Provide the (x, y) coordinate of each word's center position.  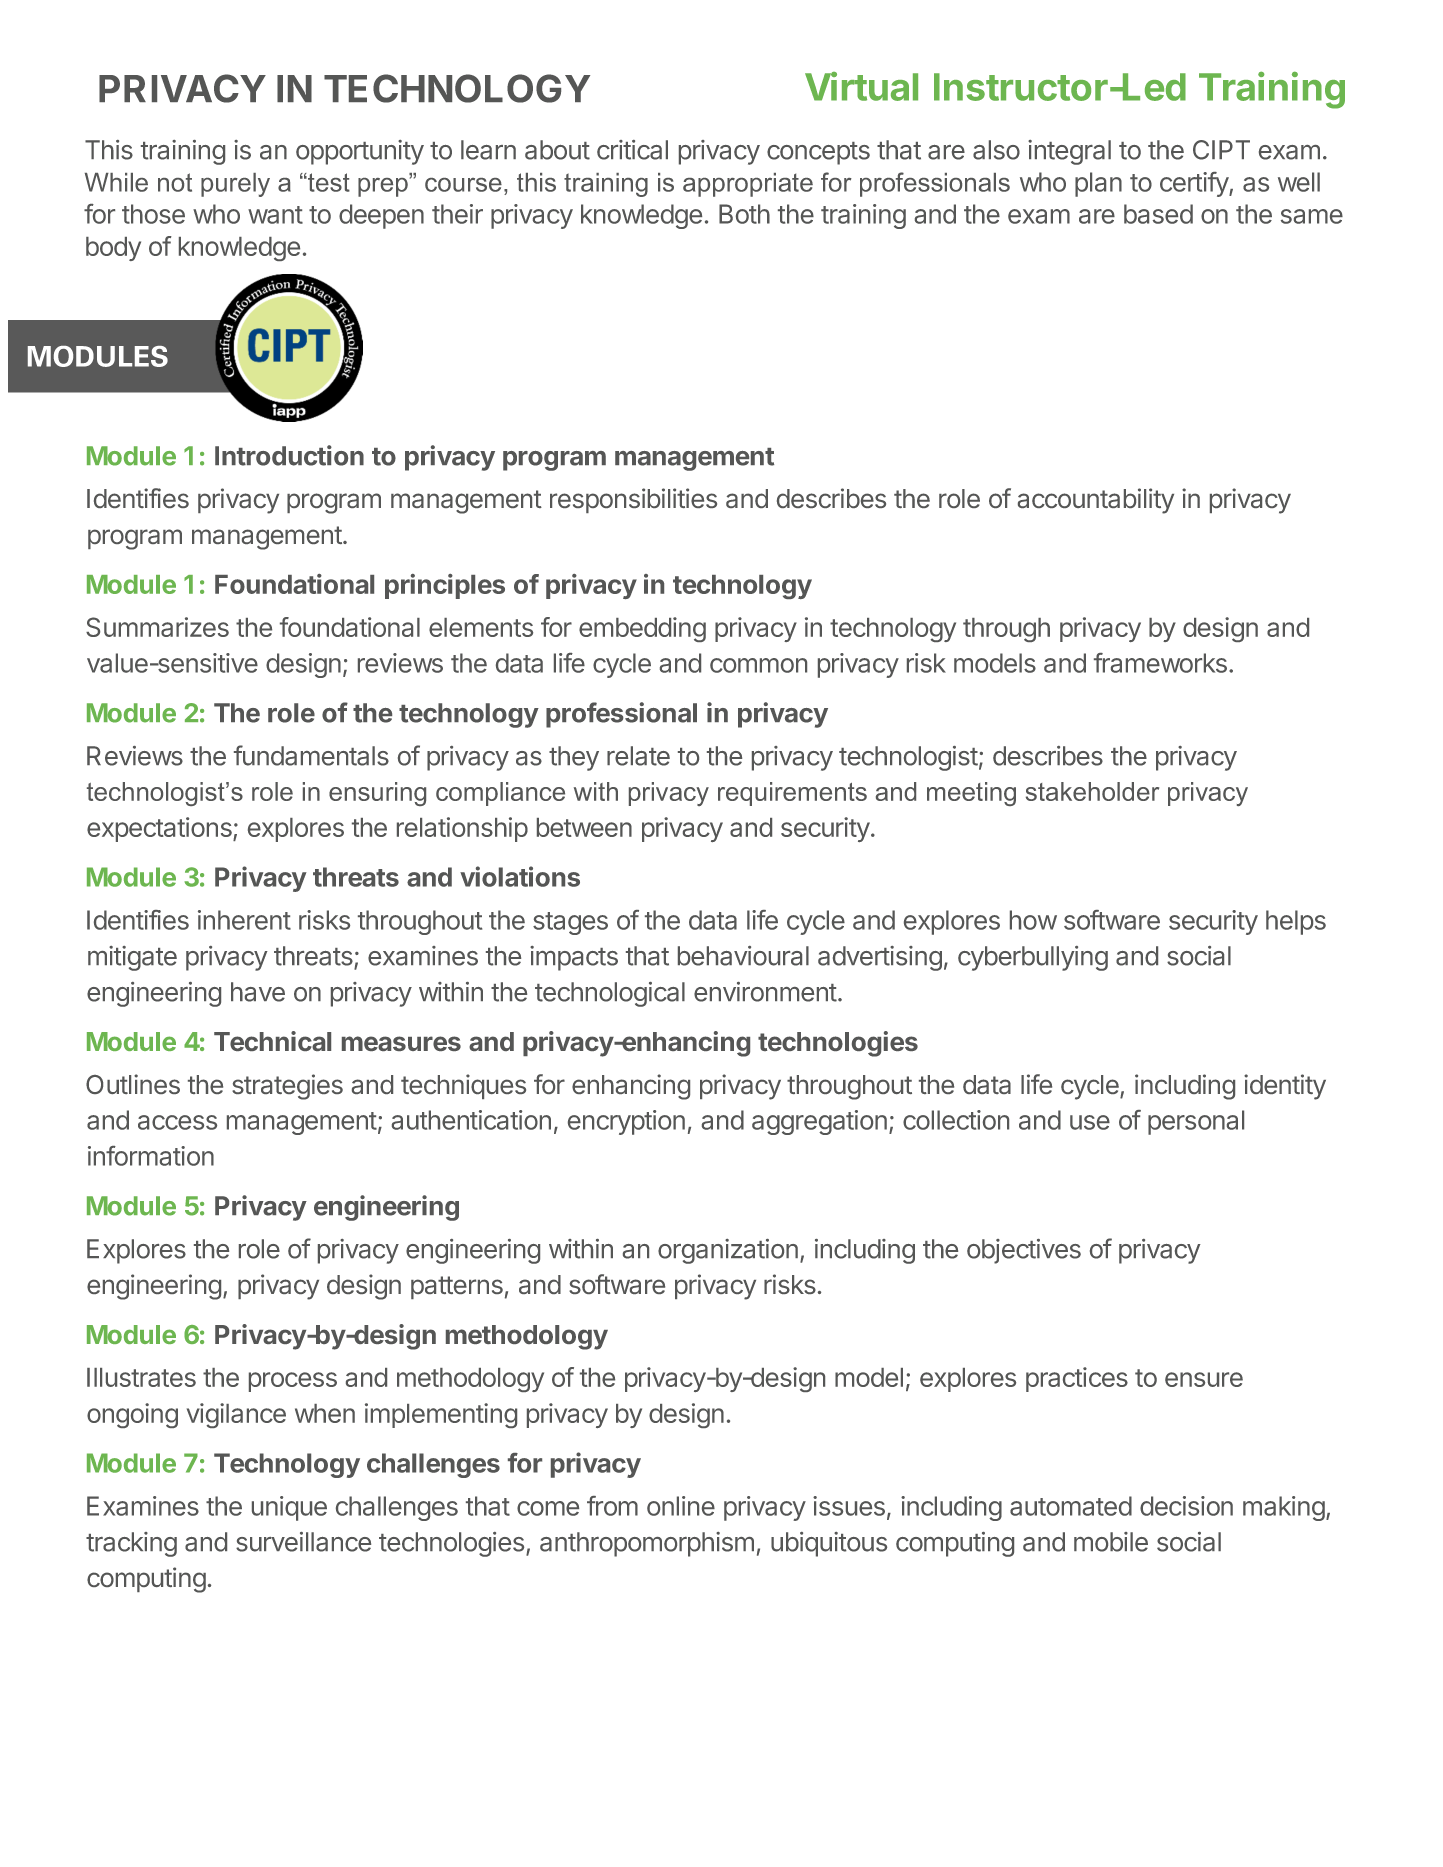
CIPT (1221, 150)
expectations (160, 829)
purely (235, 185)
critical (632, 150)
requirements (792, 794)
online (681, 1506)
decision (1186, 1506)
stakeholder (1092, 791)
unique (289, 1508)
